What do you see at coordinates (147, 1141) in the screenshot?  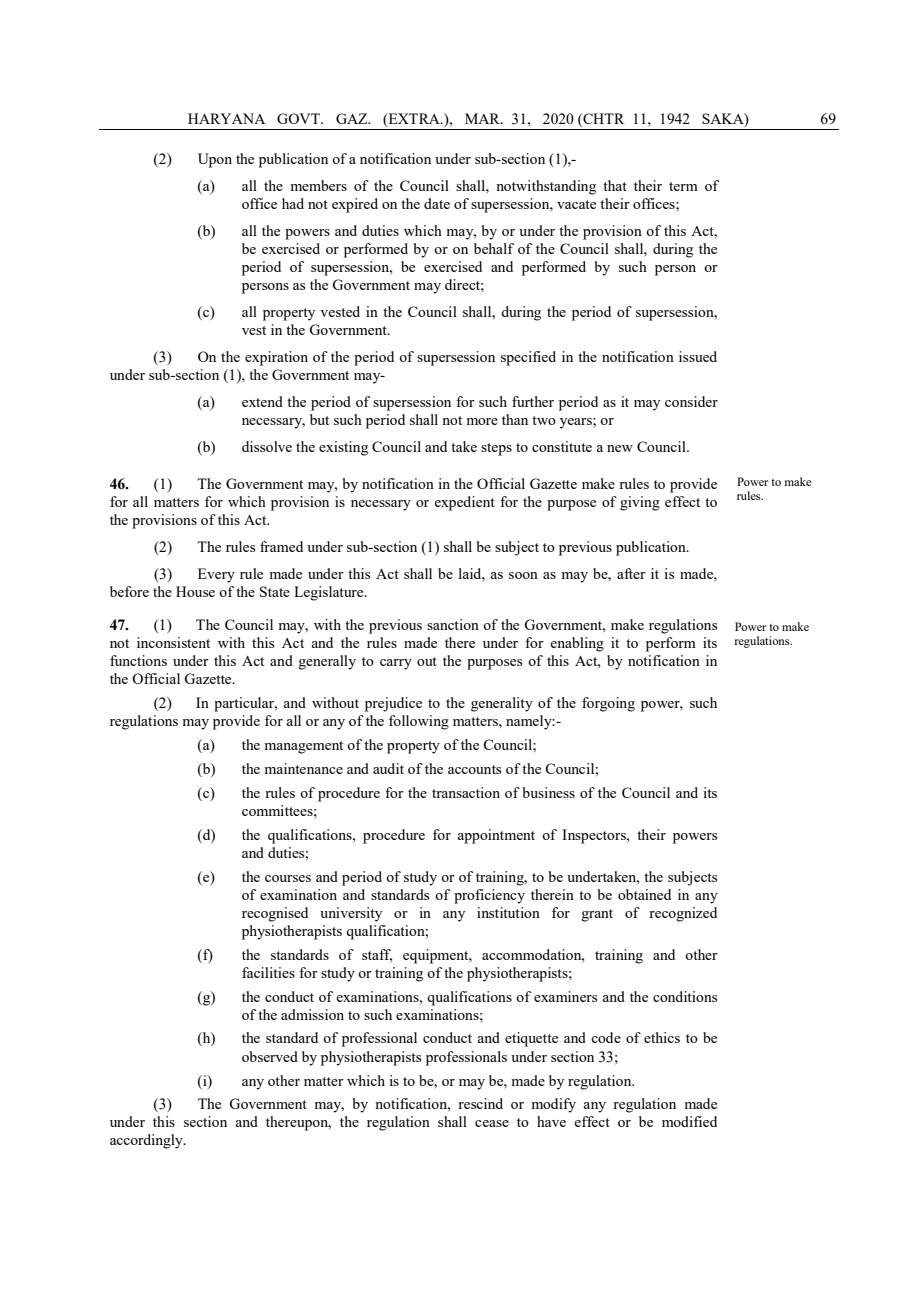 I see `accordingly` at bounding box center [147, 1141].
